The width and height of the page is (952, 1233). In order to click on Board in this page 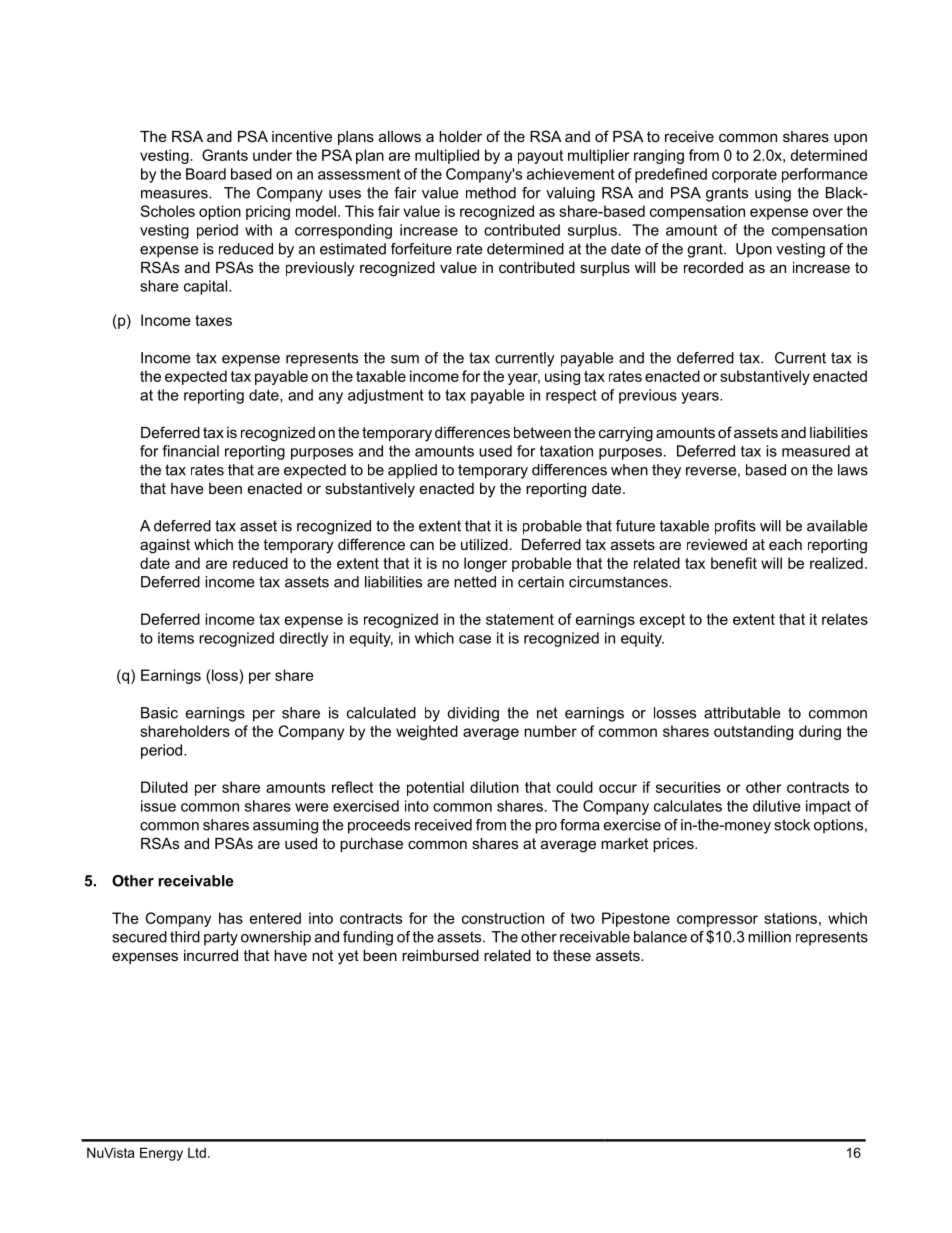, I will do `click(206, 174)`.
